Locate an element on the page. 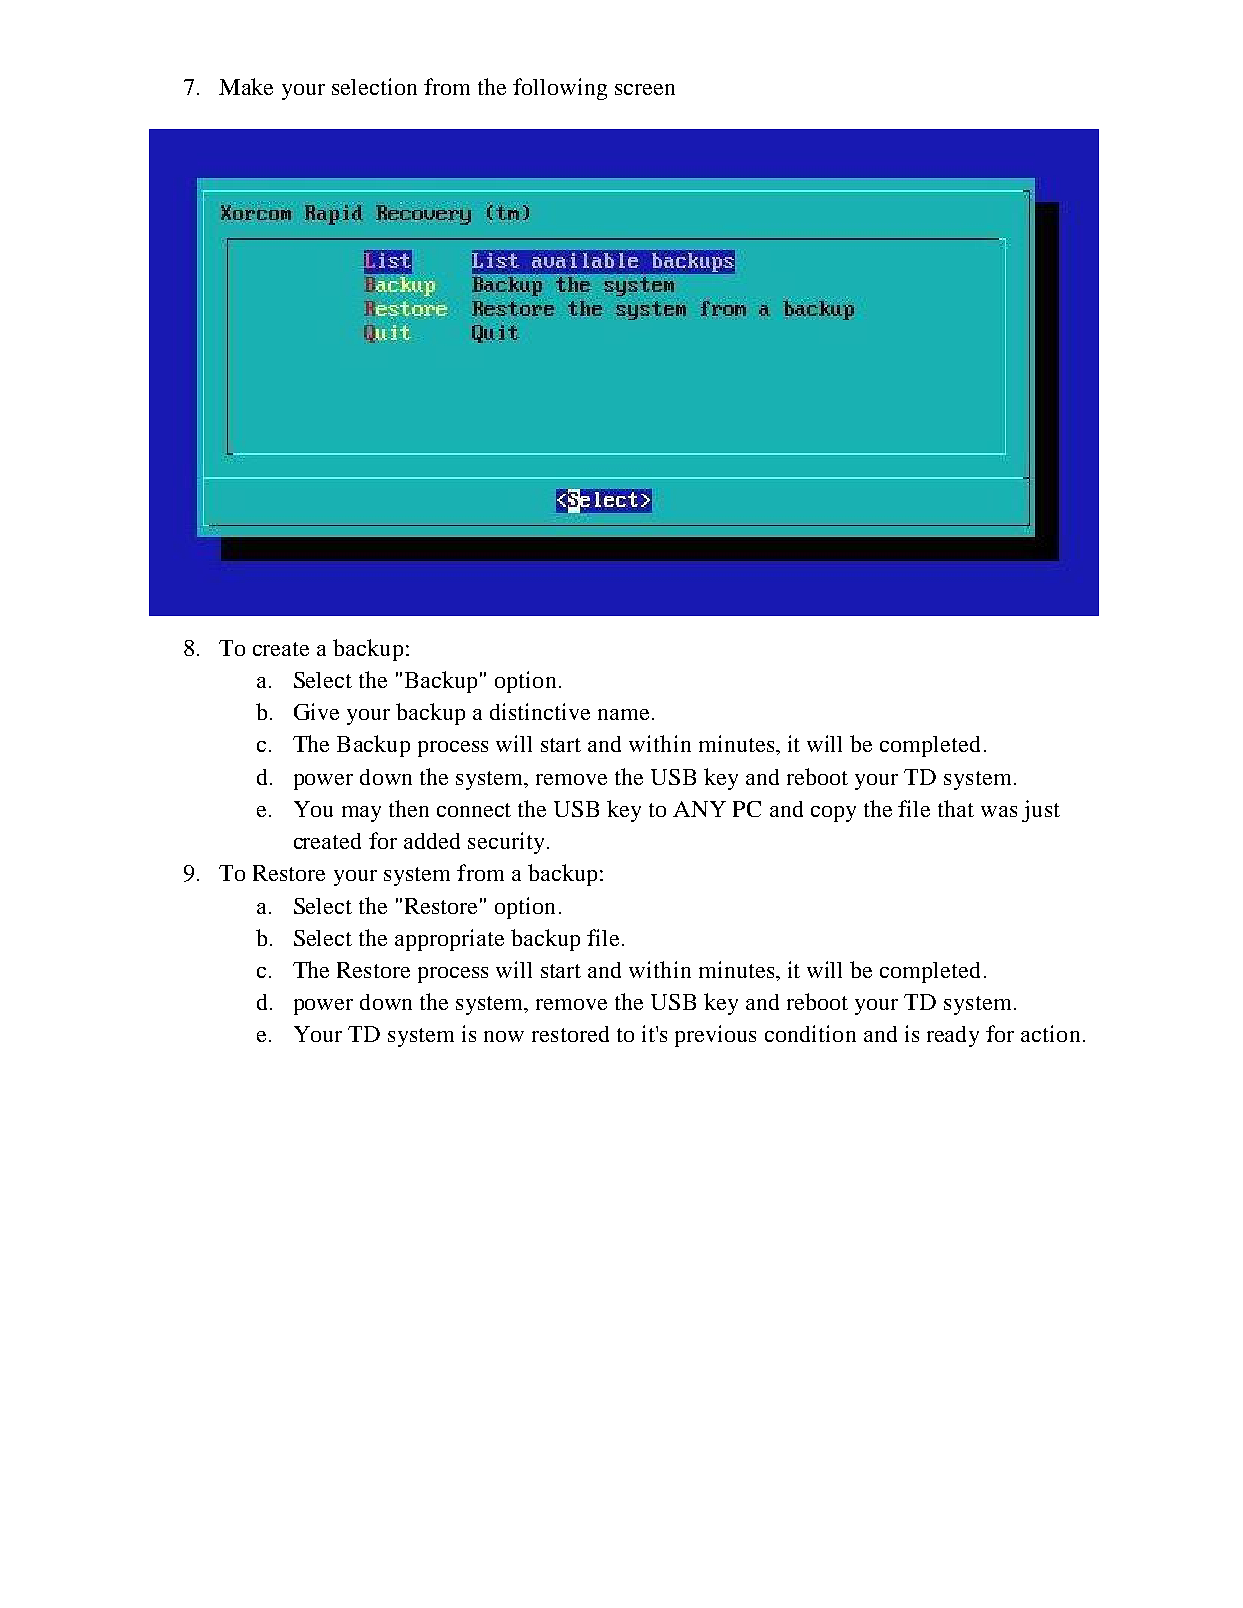  appropriate is located at coordinates (449, 940).
